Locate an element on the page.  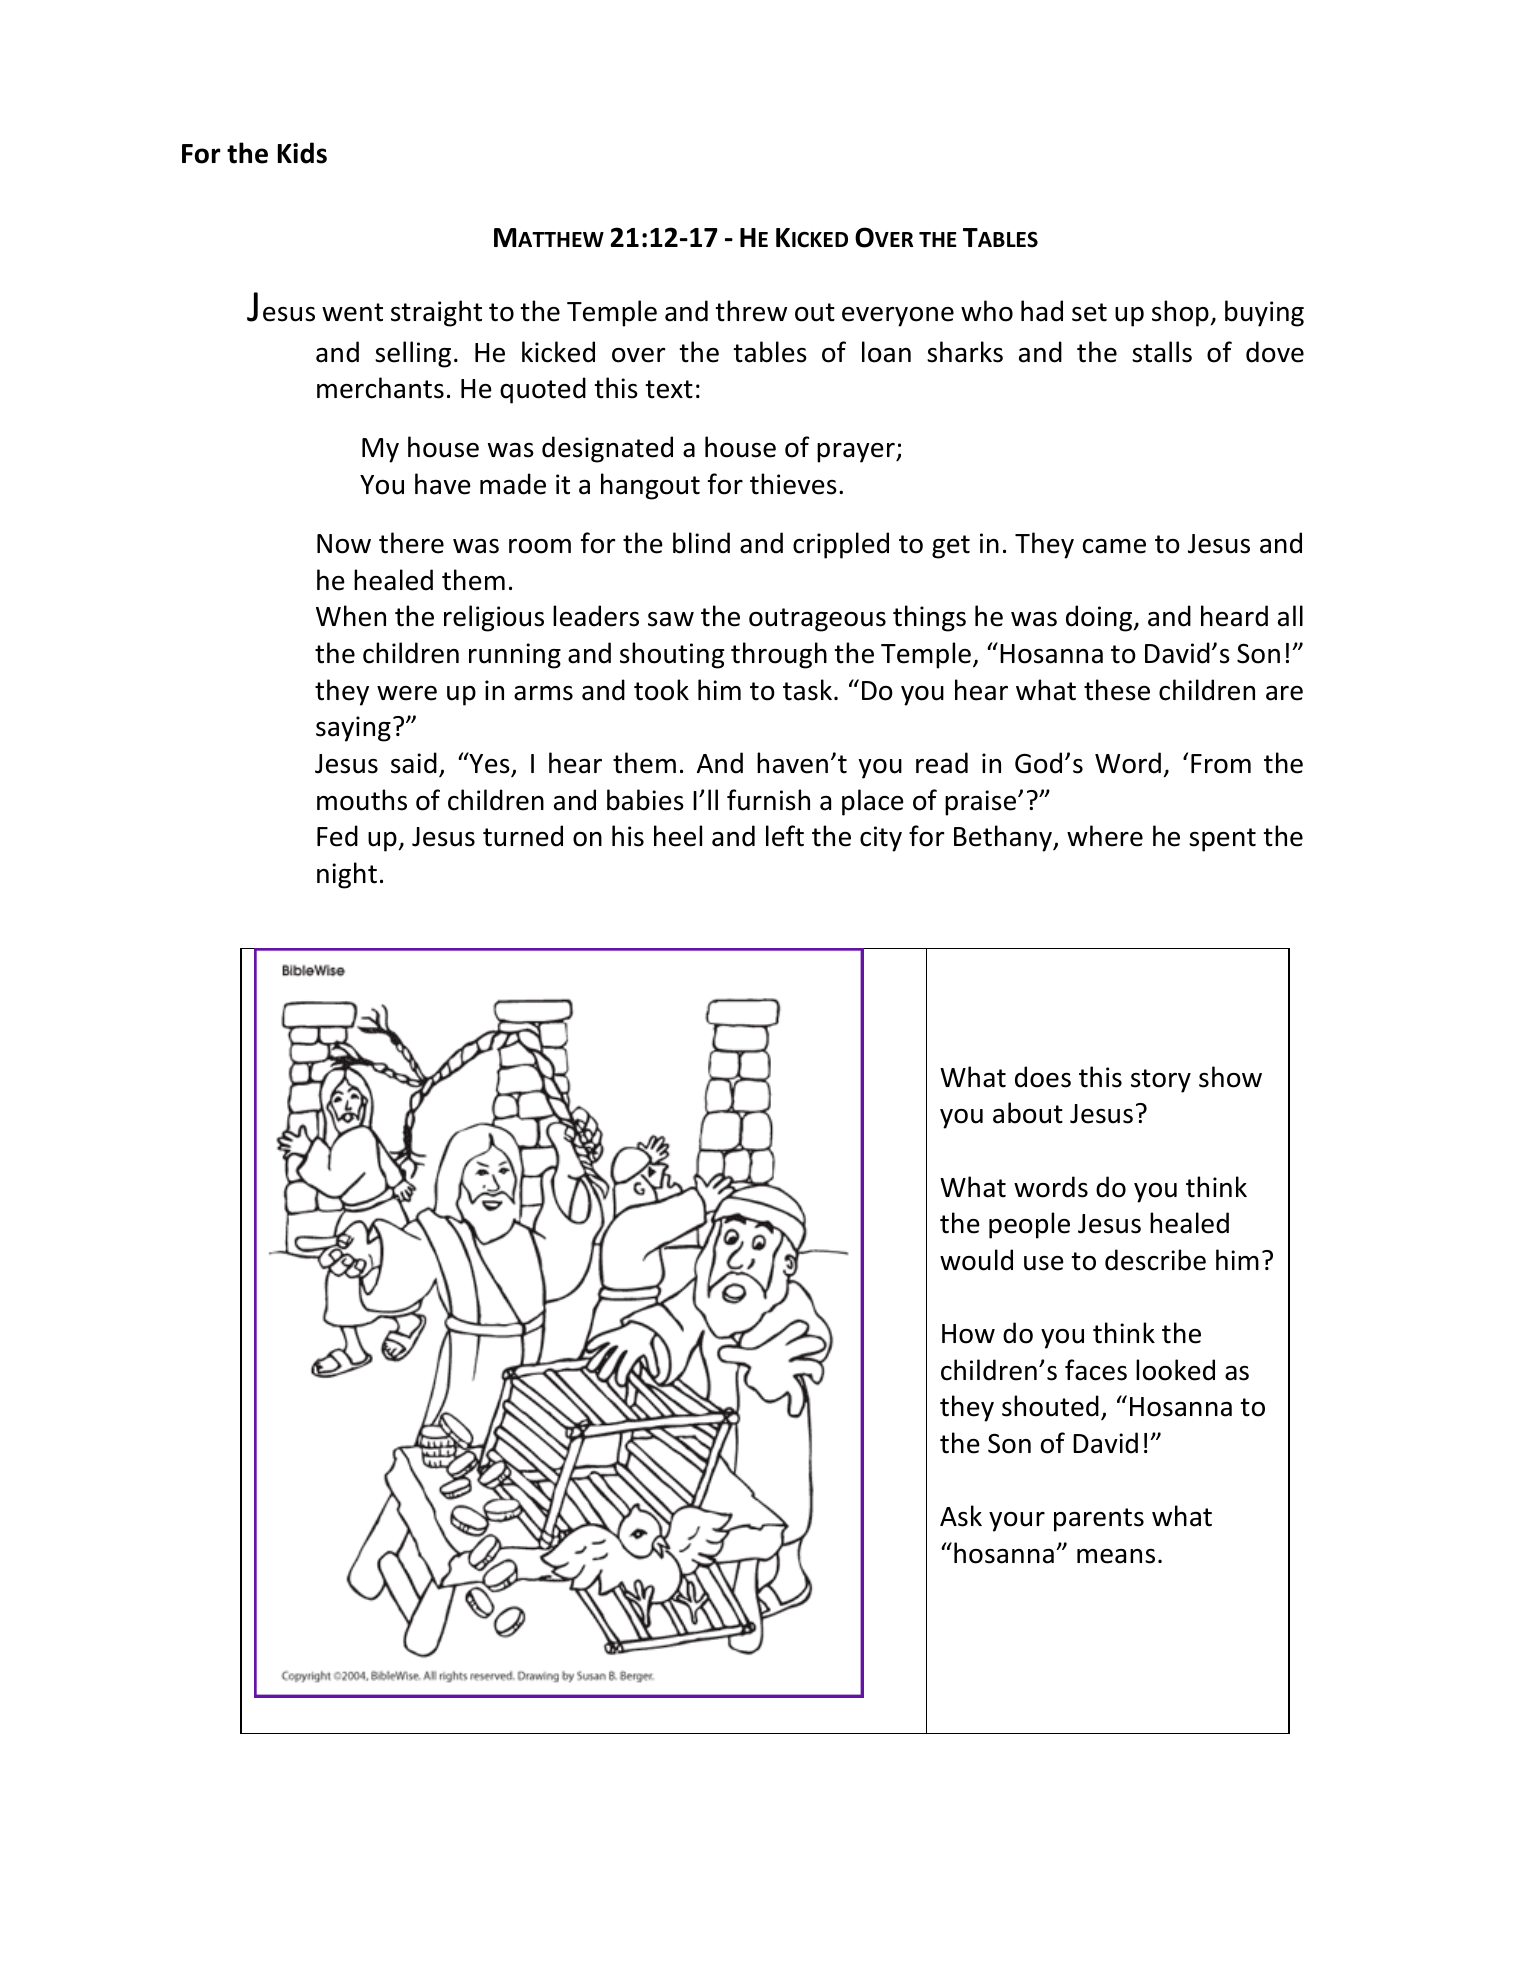
your is located at coordinates (1017, 1522).
